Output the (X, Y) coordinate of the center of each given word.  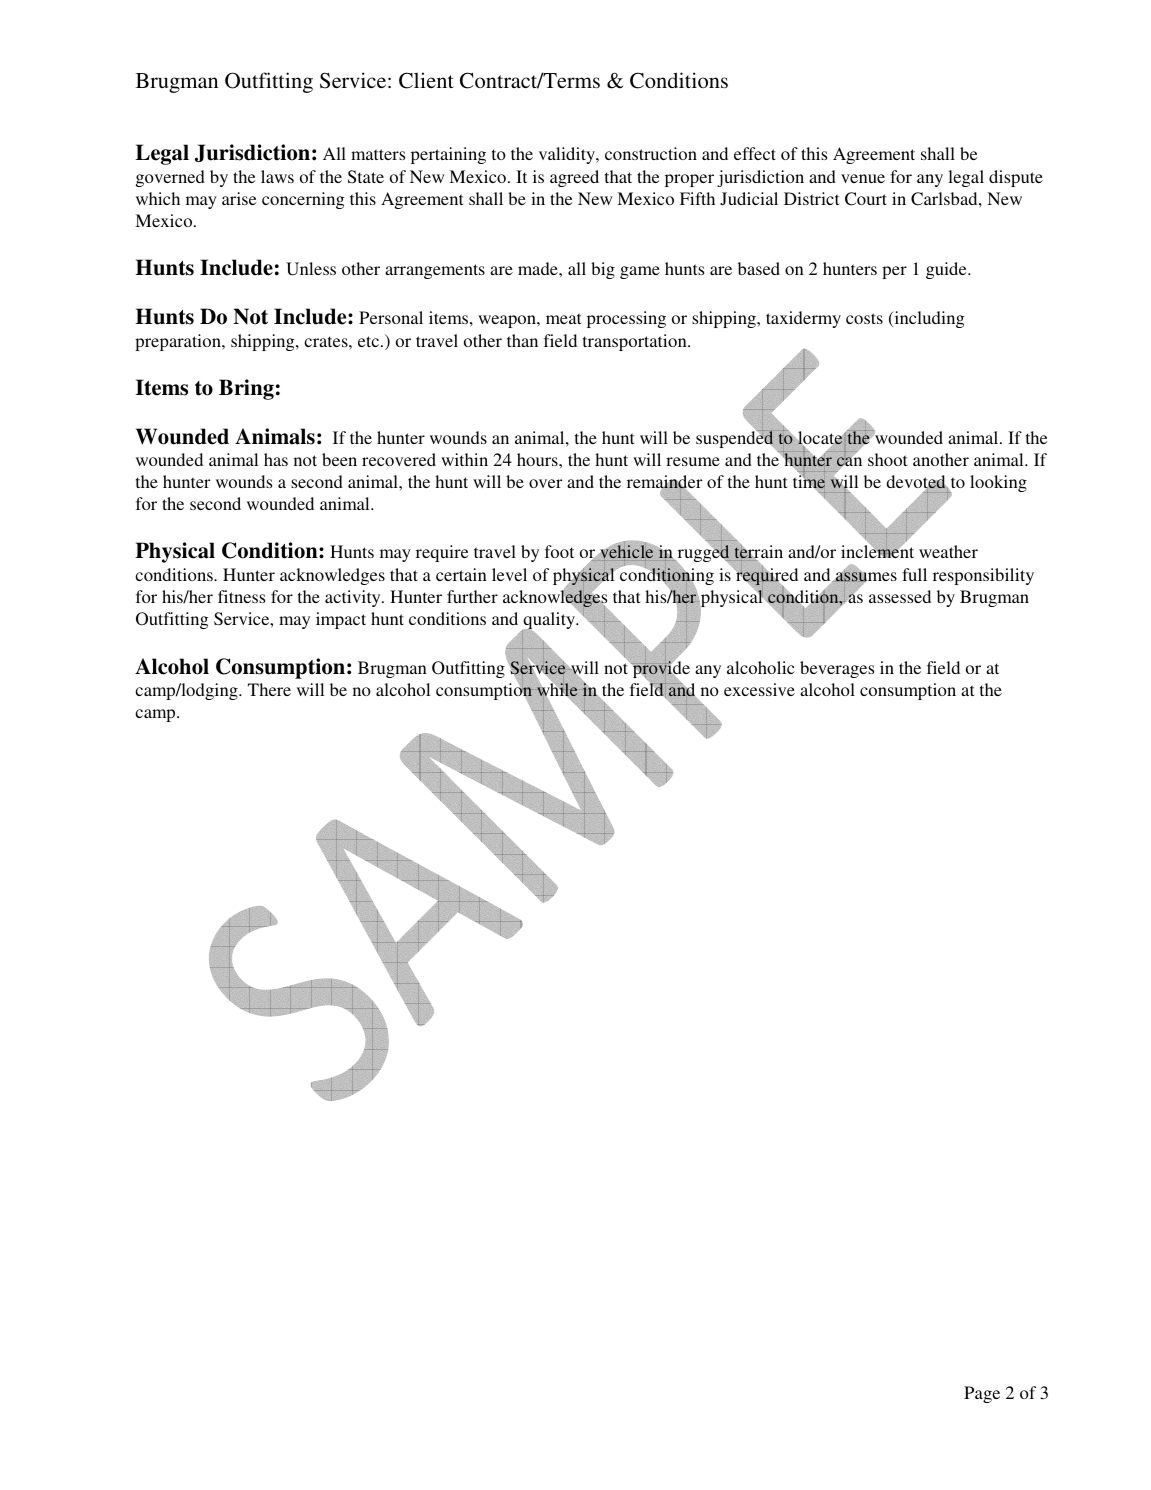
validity (568, 155)
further (472, 596)
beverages (837, 669)
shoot (887, 459)
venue (863, 178)
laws (277, 176)
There (269, 689)
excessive (759, 689)
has (276, 459)
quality (549, 622)
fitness (241, 596)
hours (538, 459)
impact (341, 620)
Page (982, 1394)
